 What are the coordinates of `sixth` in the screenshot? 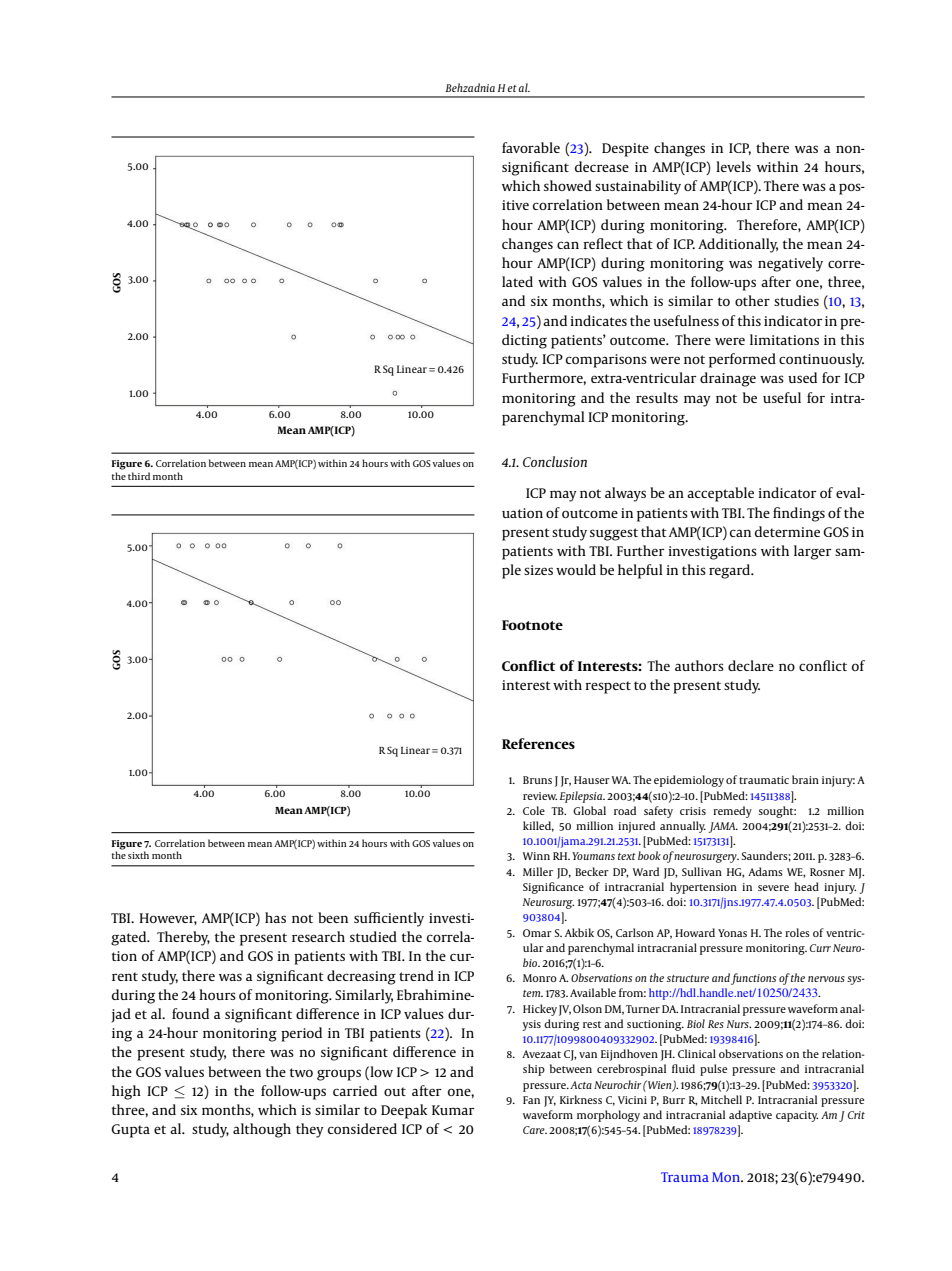 It's located at (138, 855).
